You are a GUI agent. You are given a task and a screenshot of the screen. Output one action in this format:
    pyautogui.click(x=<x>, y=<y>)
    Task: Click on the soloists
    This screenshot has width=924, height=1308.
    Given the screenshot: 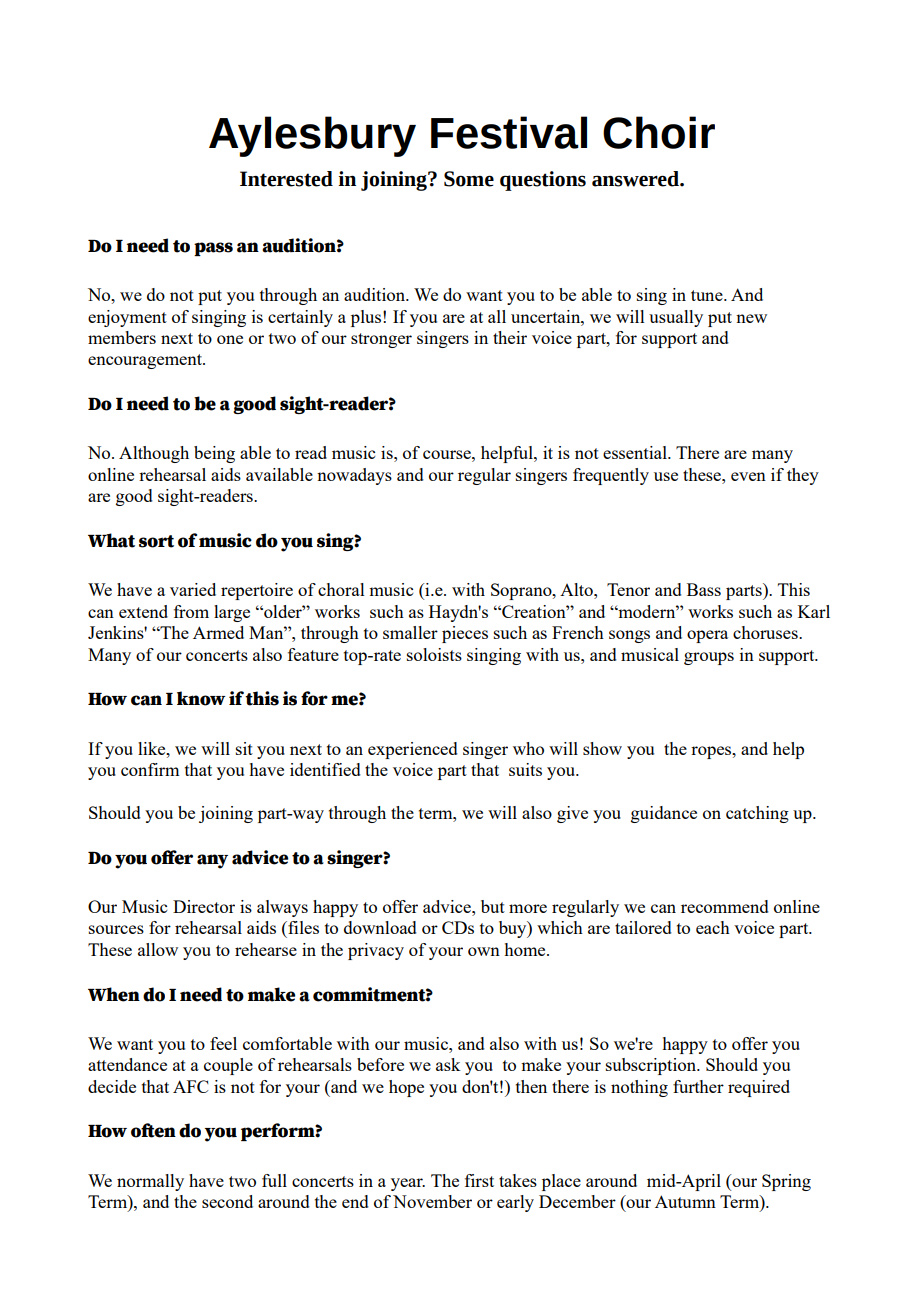 What is the action you would take?
    pyautogui.click(x=434, y=654)
